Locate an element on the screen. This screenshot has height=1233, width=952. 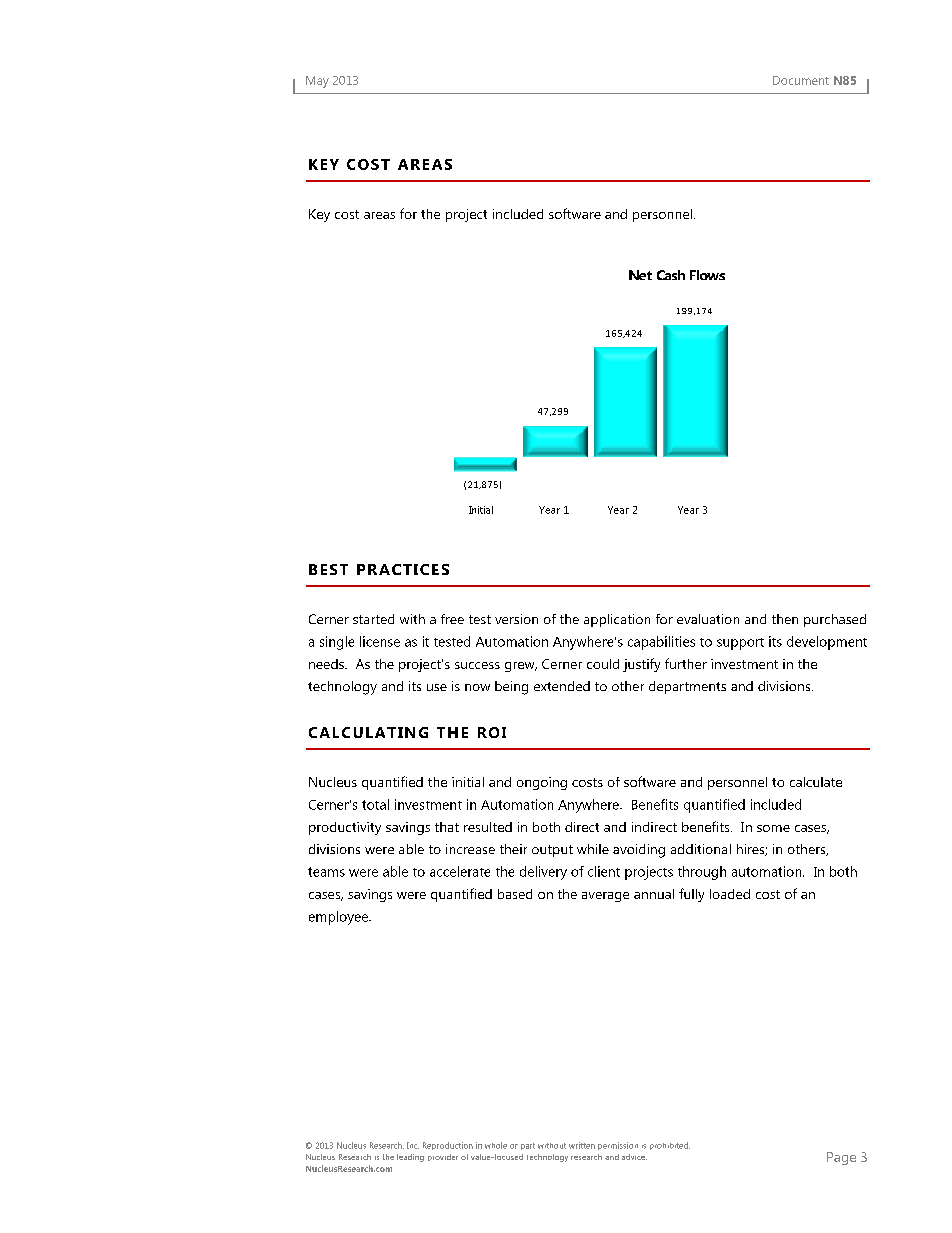
Flows is located at coordinates (707, 275).
